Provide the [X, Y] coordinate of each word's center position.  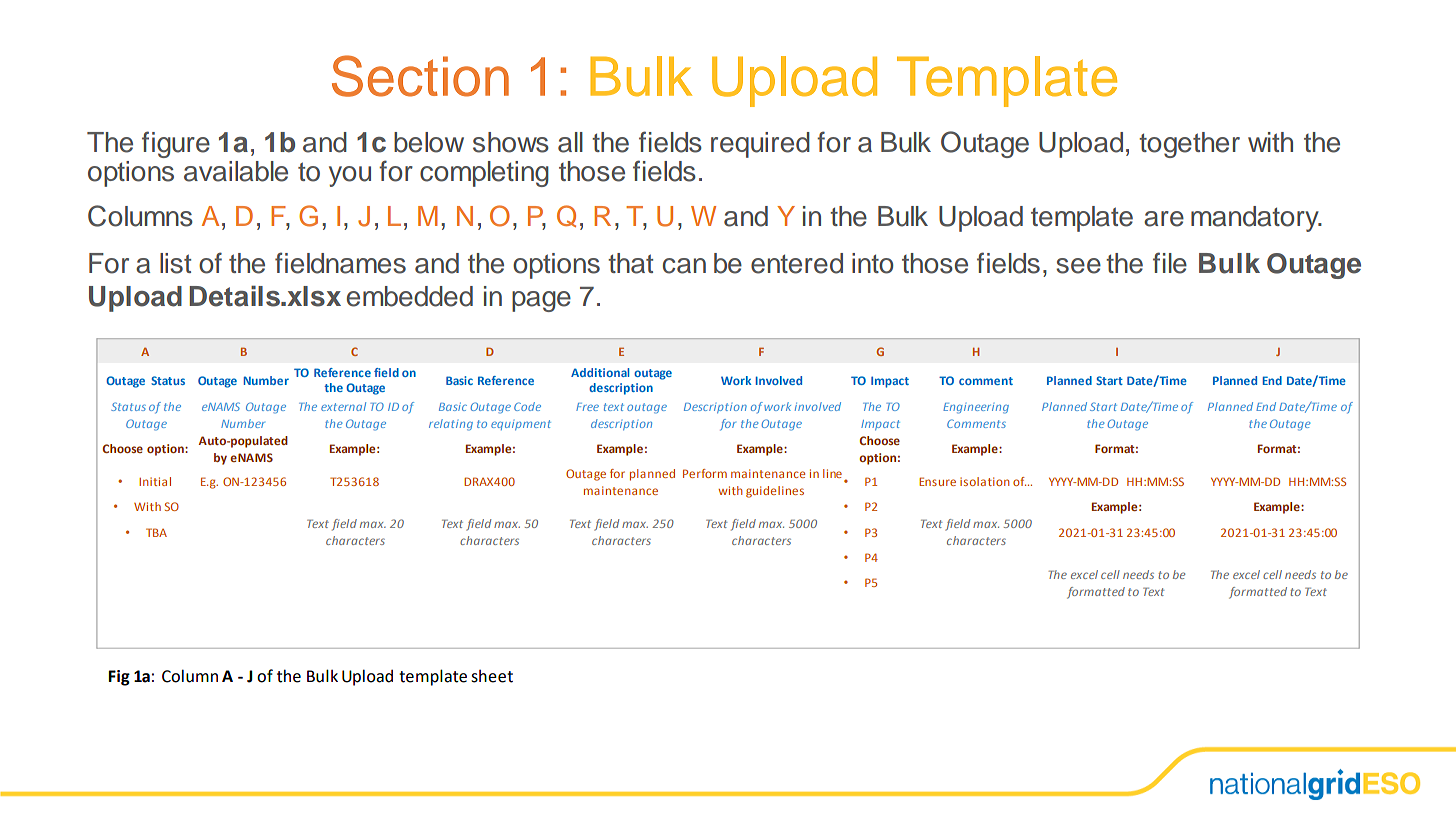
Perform [705, 473]
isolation [984, 481]
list [175, 263]
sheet [492, 676]
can [684, 266]
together [1189, 145]
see [1078, 266]
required [760, 145]
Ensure [937, 481]
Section [420, 76]
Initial [155, 481]
